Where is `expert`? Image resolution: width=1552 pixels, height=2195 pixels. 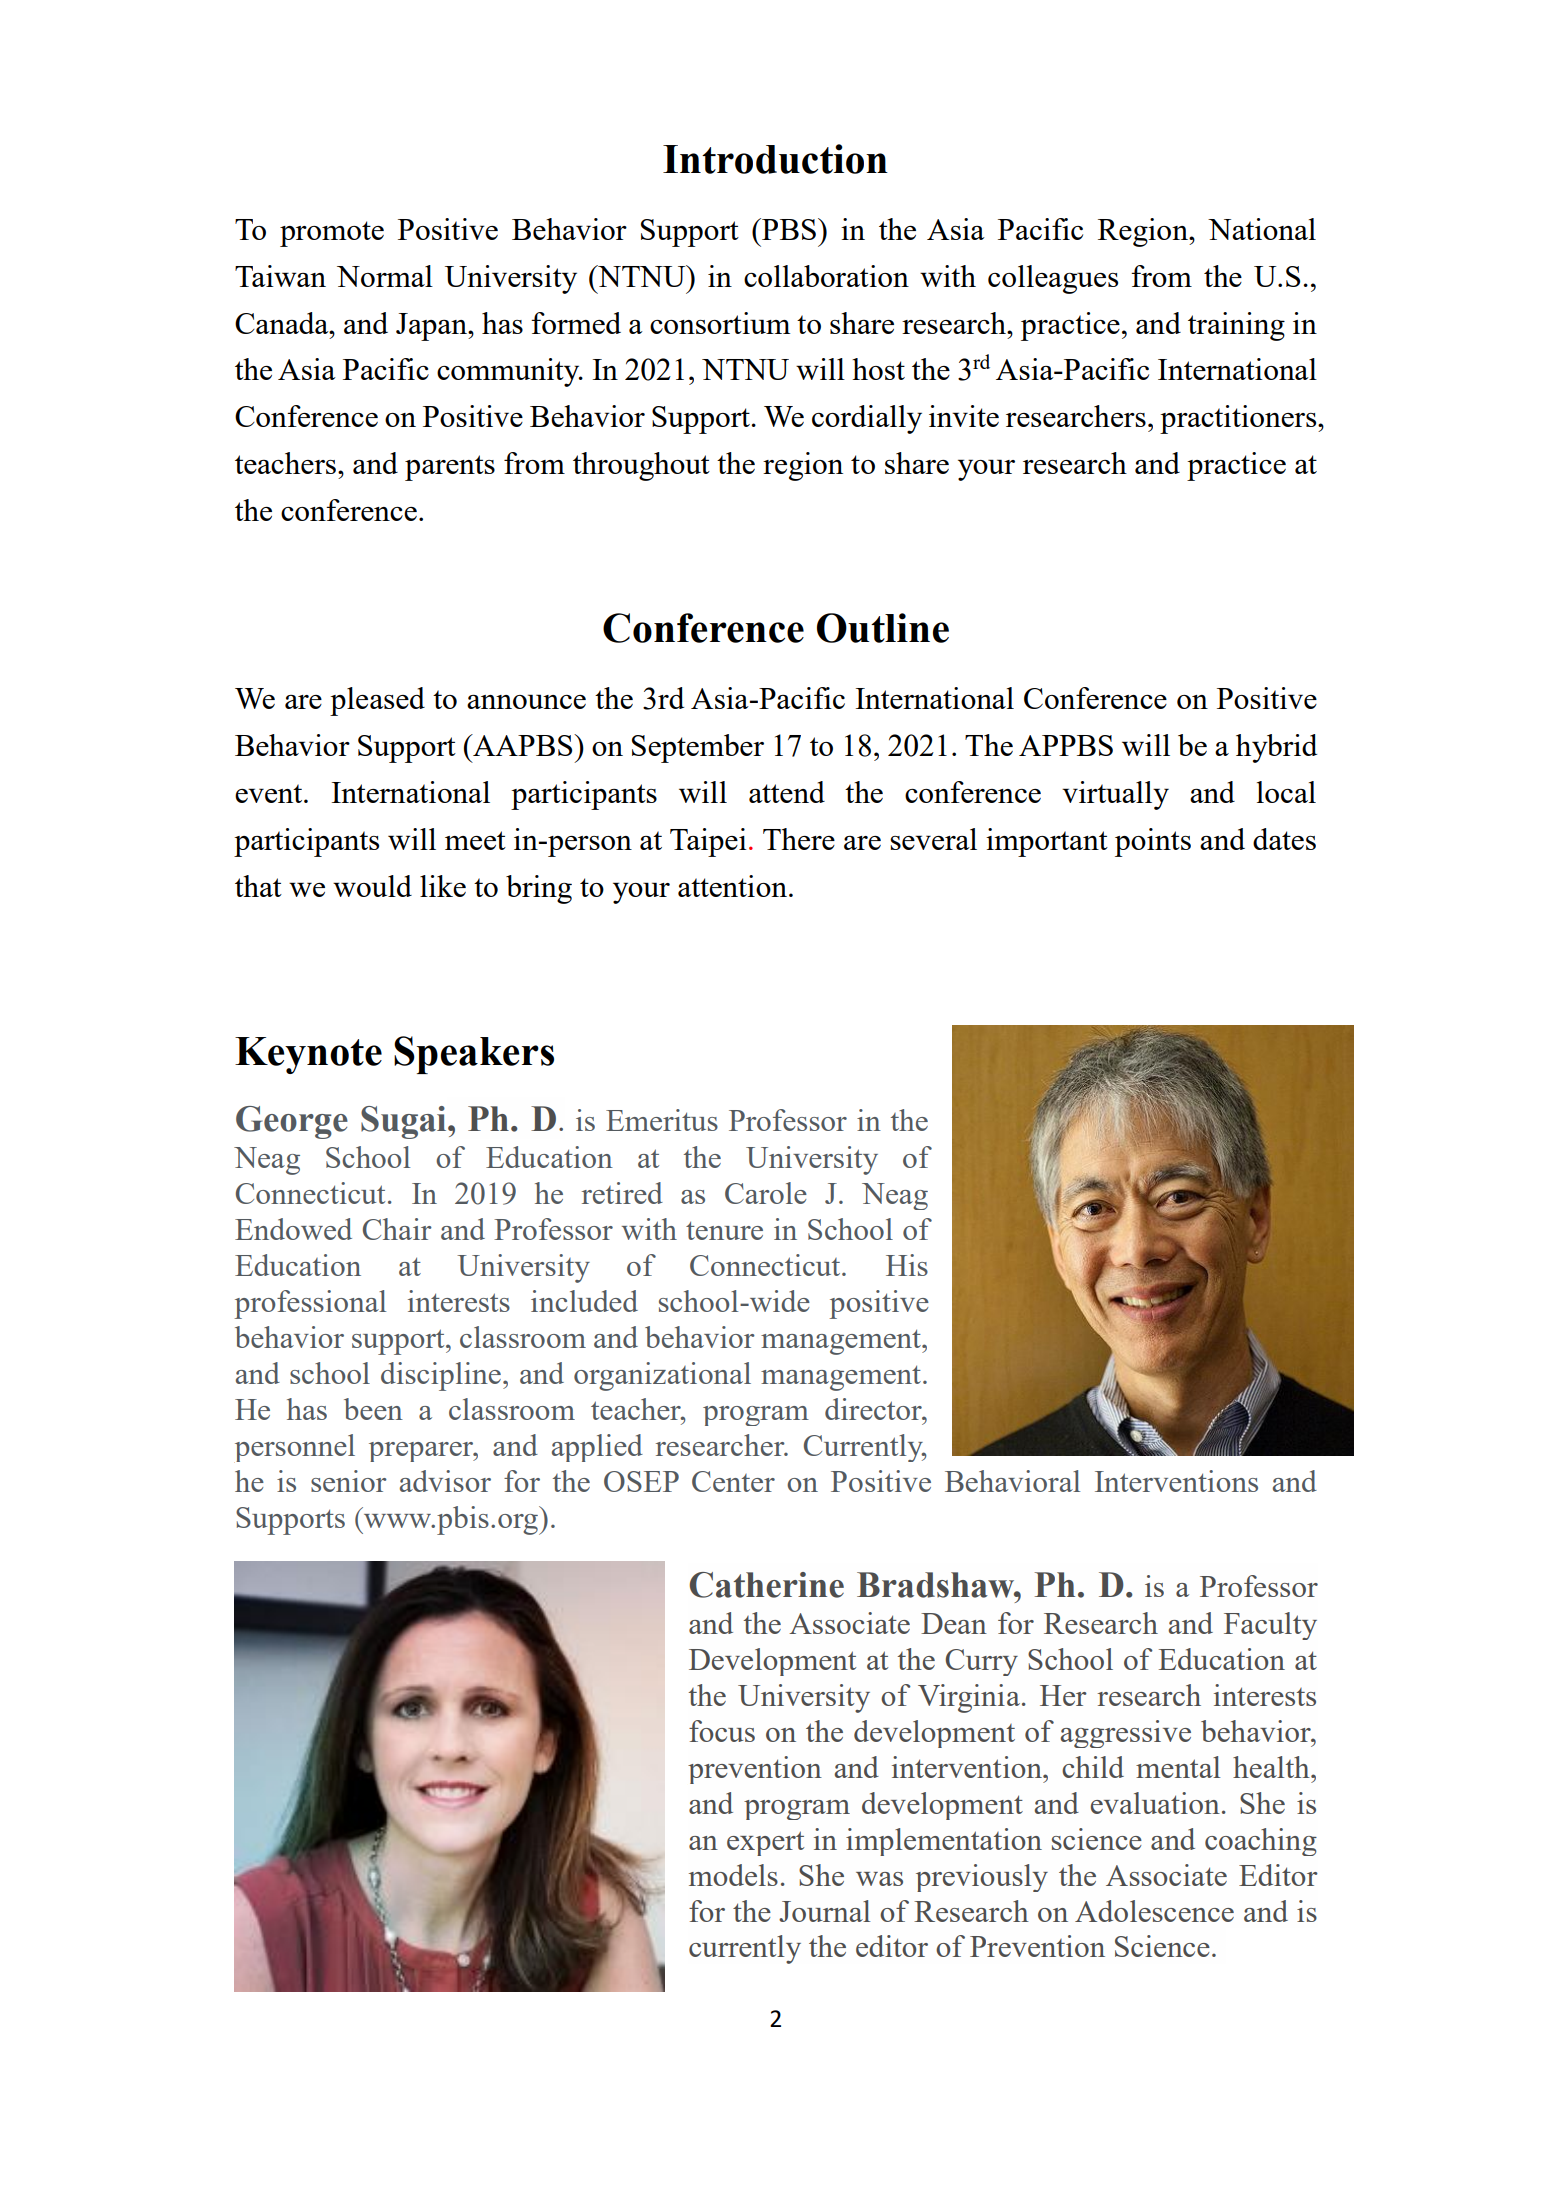
expert is located at coordinates (765, 1843).
